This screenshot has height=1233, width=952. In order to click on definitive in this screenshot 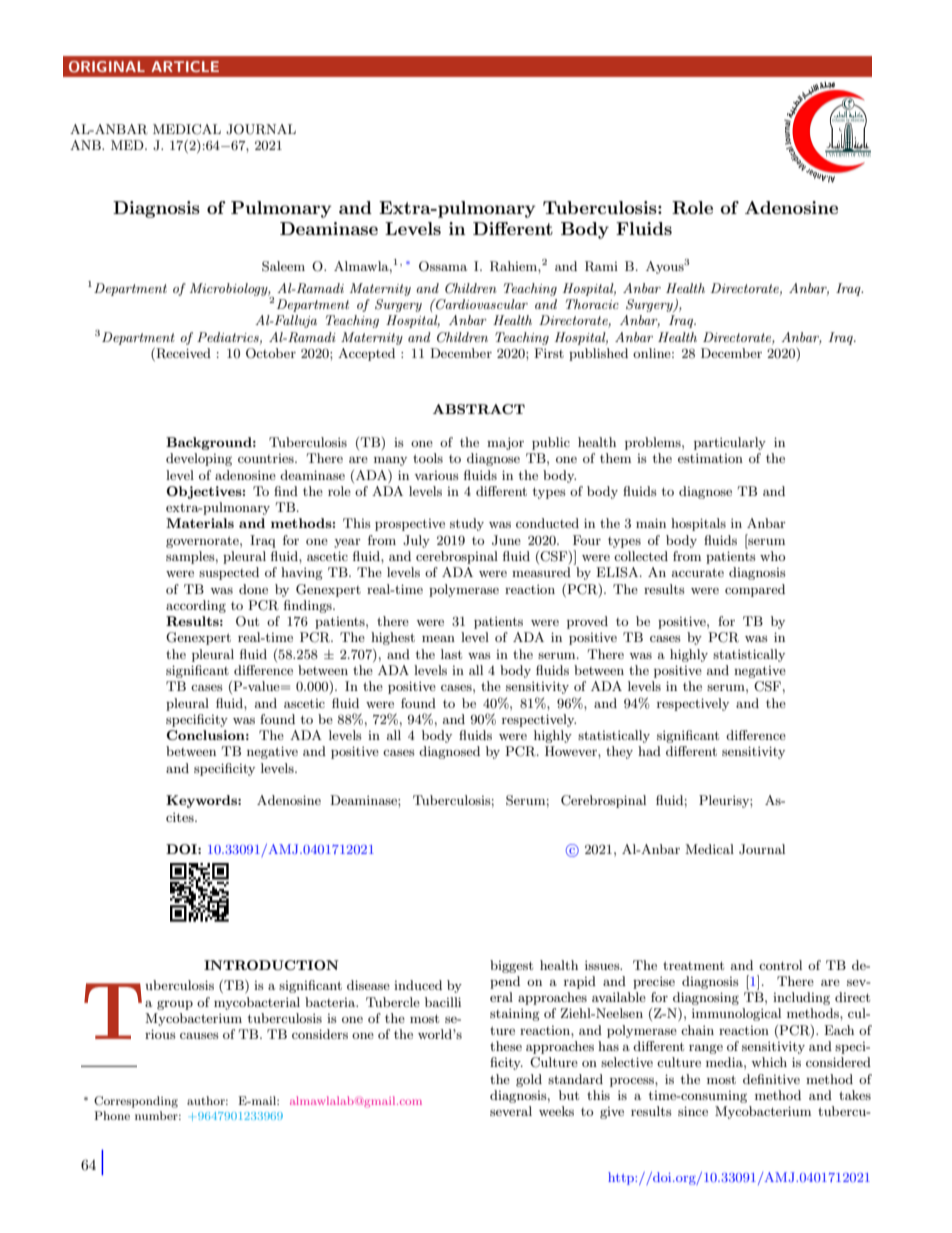, I will do `click(771, 1079)`.
